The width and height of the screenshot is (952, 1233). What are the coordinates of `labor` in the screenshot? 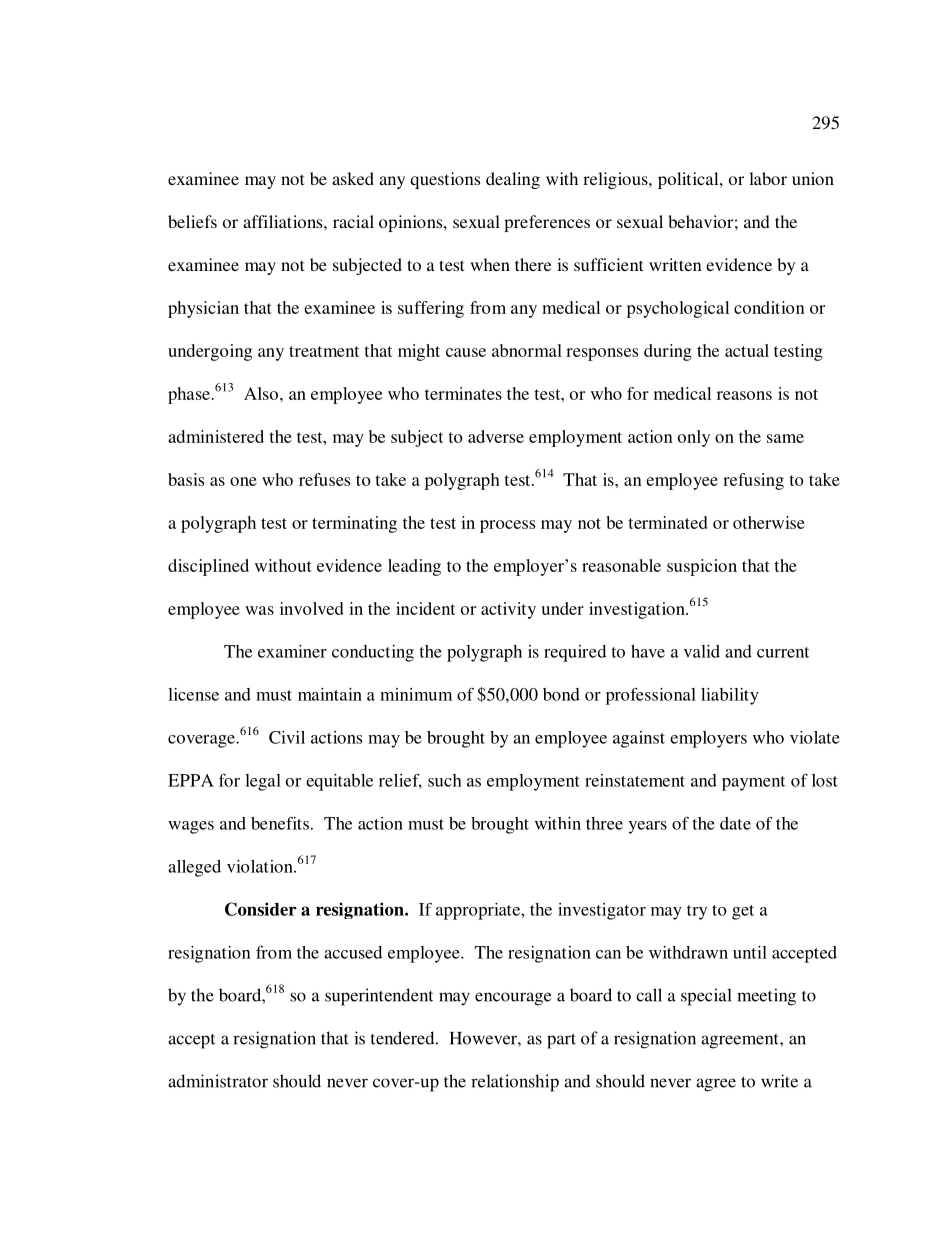 It's located at (768, 178).
